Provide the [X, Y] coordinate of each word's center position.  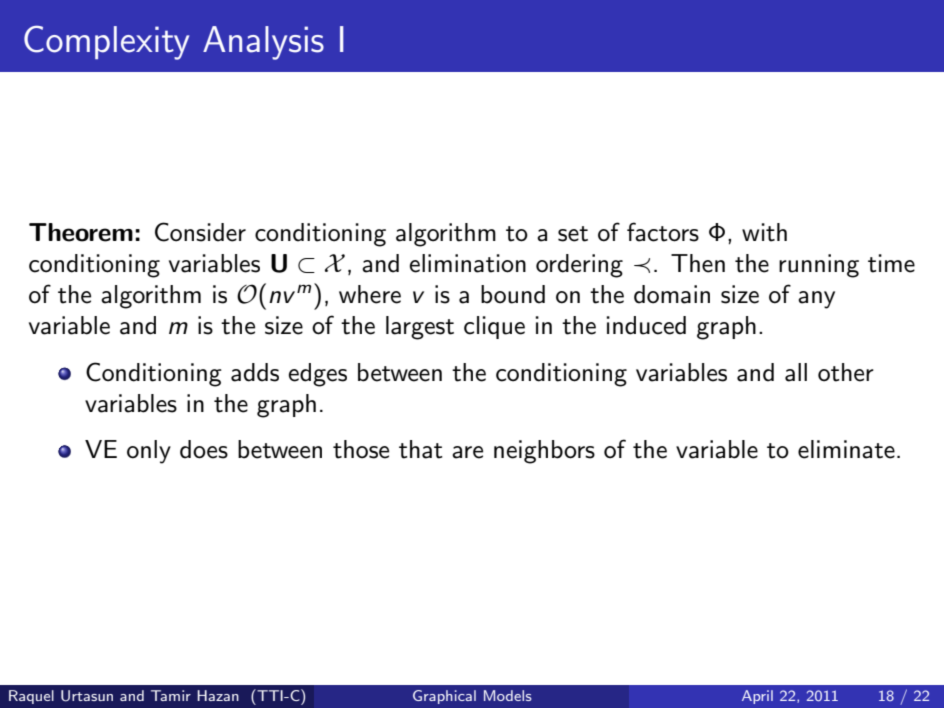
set [573, 234]
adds [255, 372]
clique [494, 327]
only [149, 452]
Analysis [263, 43]
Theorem [81, 232]
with [764, 232]
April [757, 697]
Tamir [171, 695]
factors [663, 232]
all [796, 372]
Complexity [106, 42]
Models [508, 695]
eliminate [846, 449]
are [467, 452]
